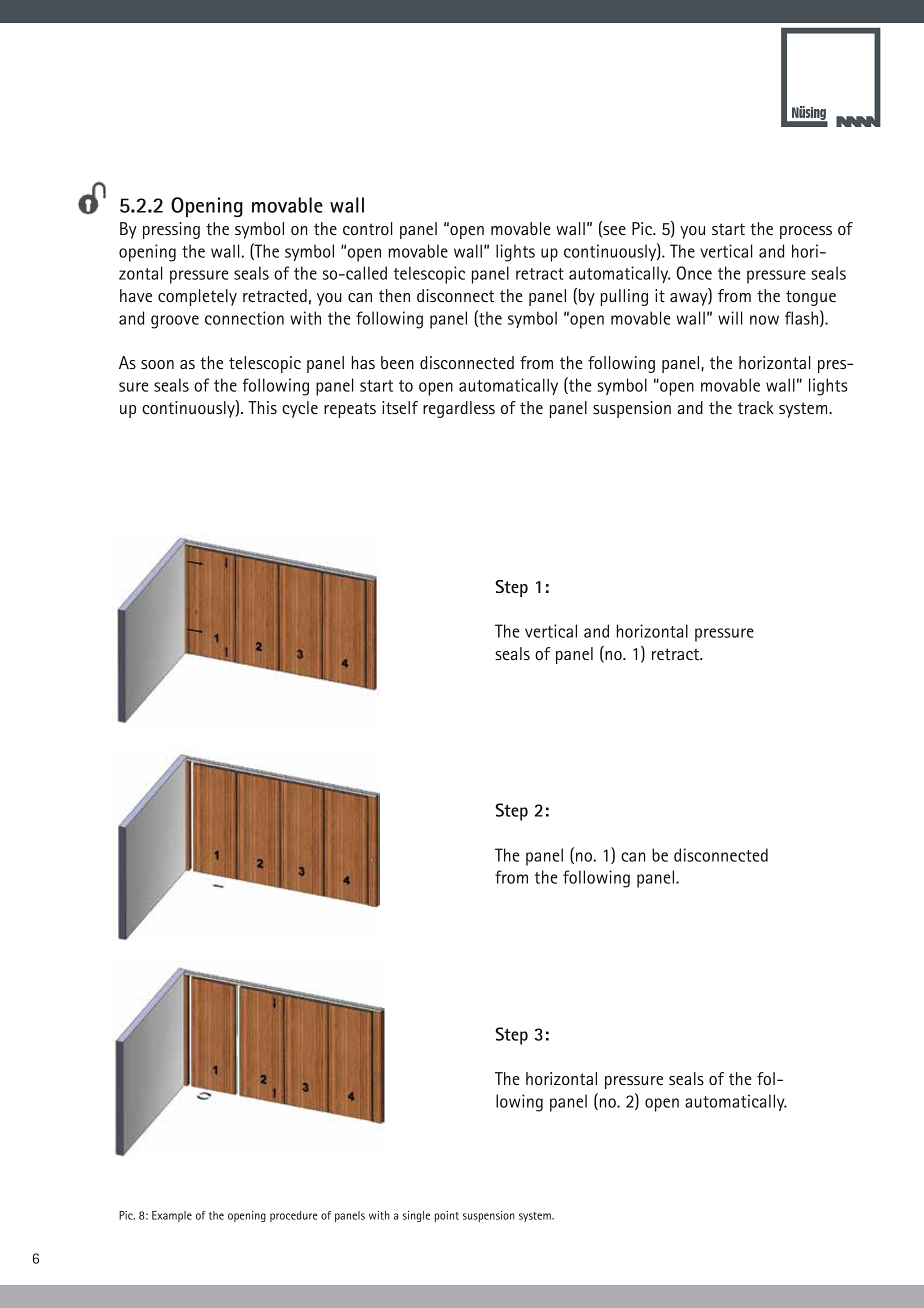  What do you see at coordinates (262, 407) in the page?
I see `This` at bounding box center [262, 407].
